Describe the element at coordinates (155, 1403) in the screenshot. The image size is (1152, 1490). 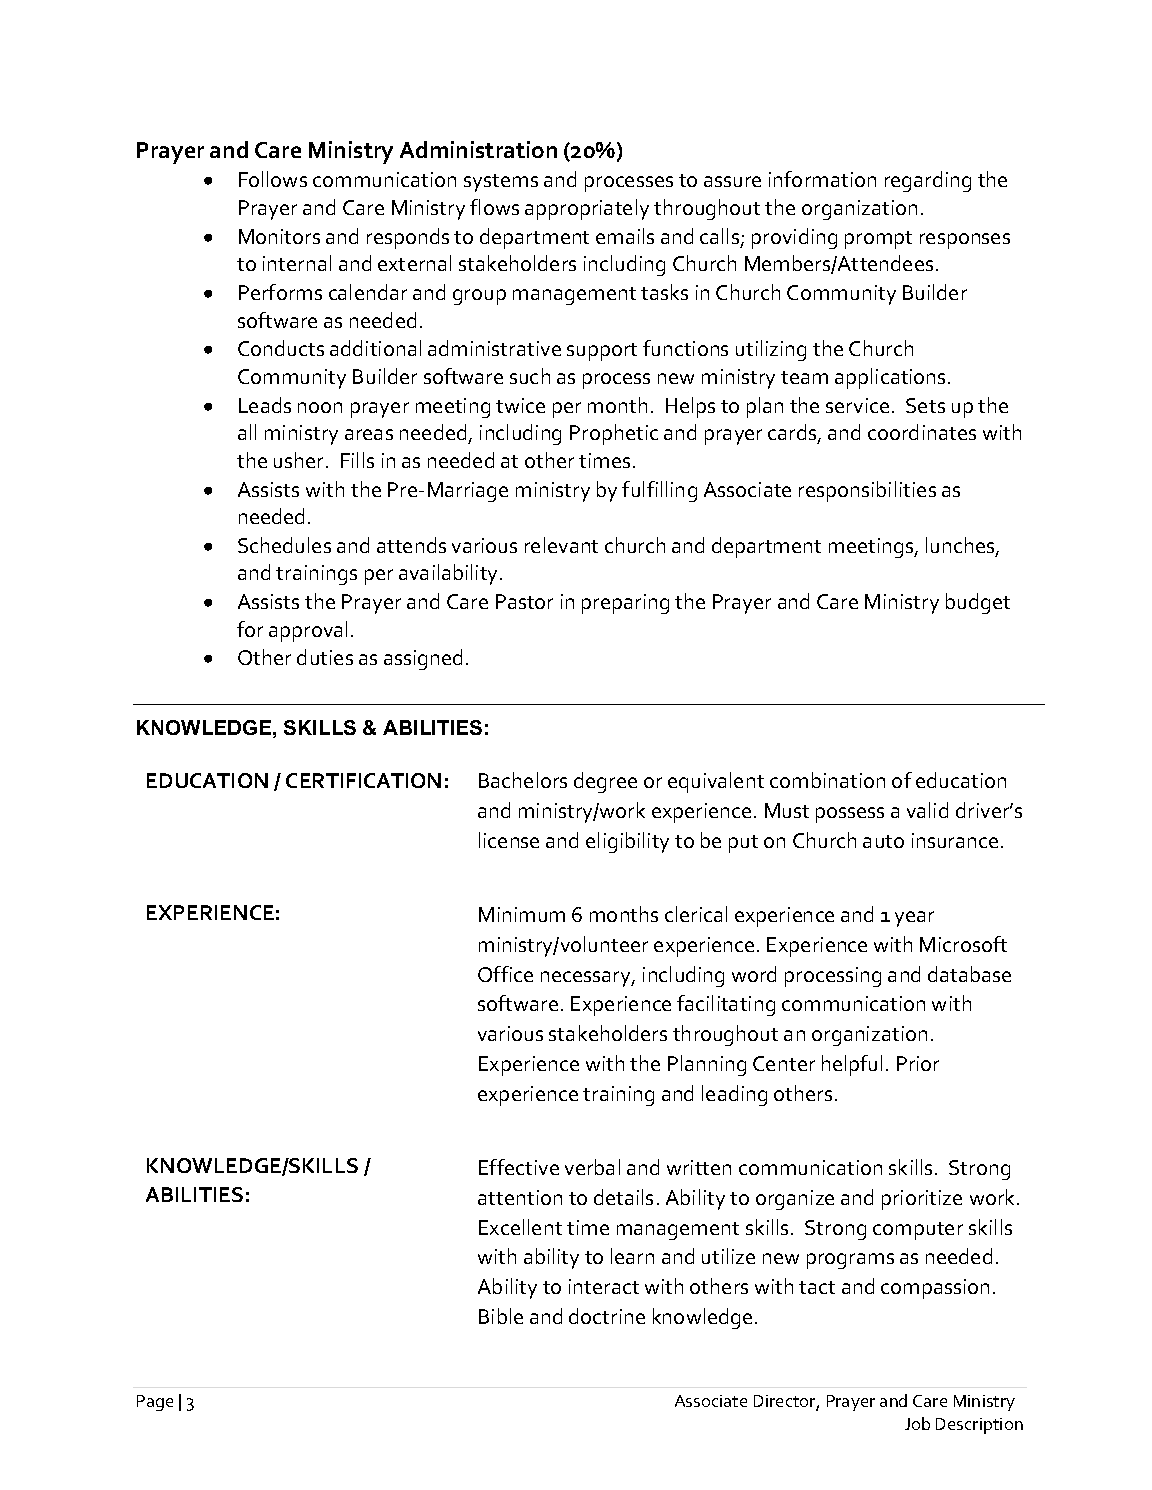
I see `Page` at that location.
